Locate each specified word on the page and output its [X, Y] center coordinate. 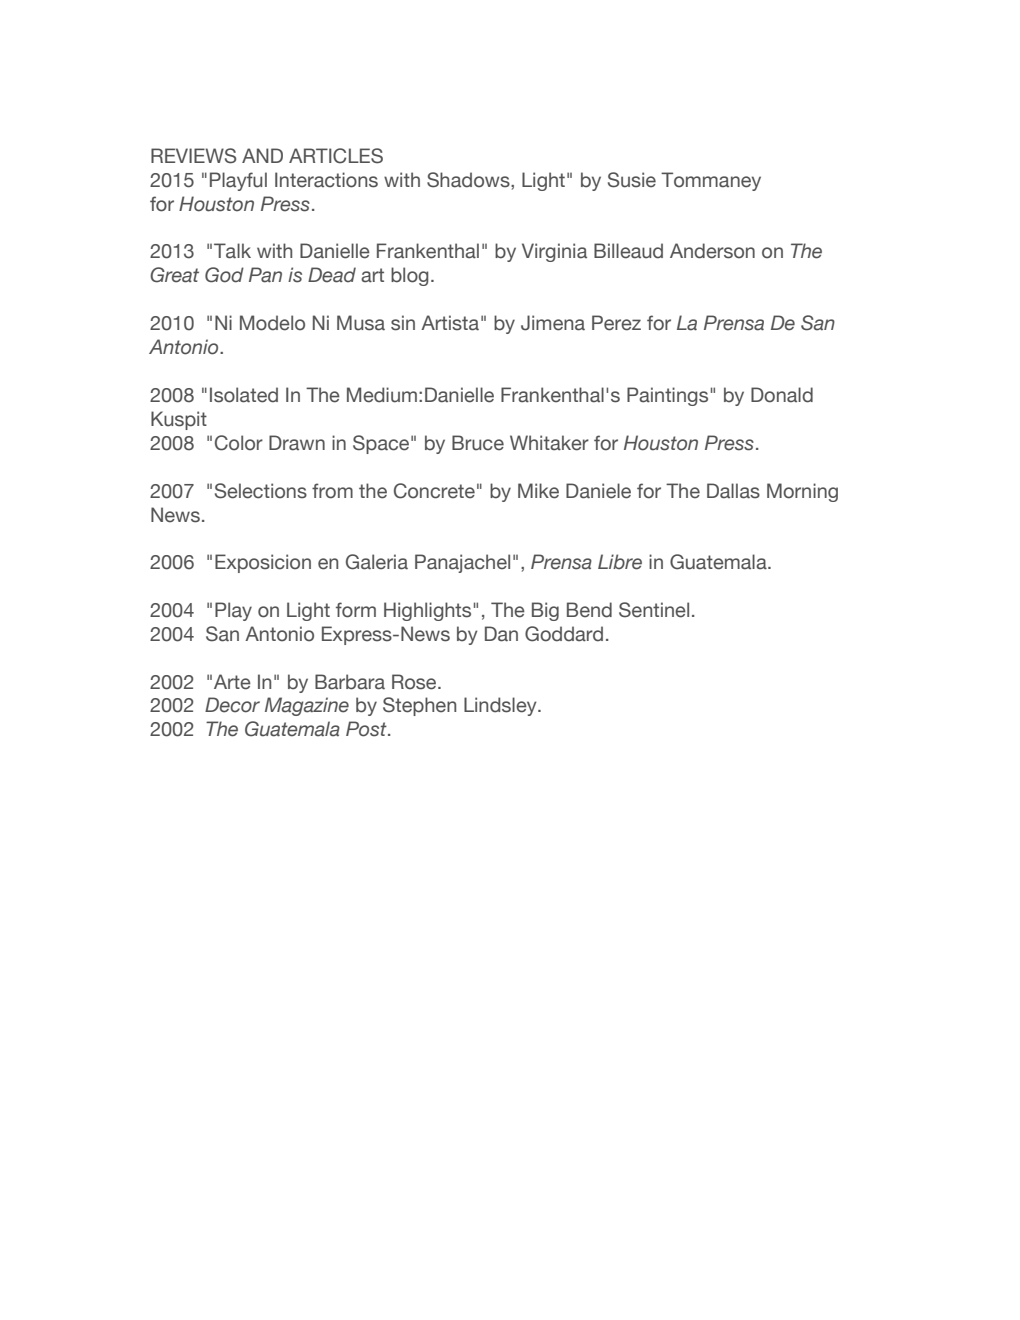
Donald [782, 395]
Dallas [733, 491]
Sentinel [654, 610]
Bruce [478, 443]
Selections [261, 491]
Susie [632, 180]
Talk [232, 251]
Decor [232, 705]
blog [410, 276]
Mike [538, 491]
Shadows [469, 180]
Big [545, 611]
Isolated [244, 395]
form [356, 610]
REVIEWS [193, 156]
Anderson [712, 251]
